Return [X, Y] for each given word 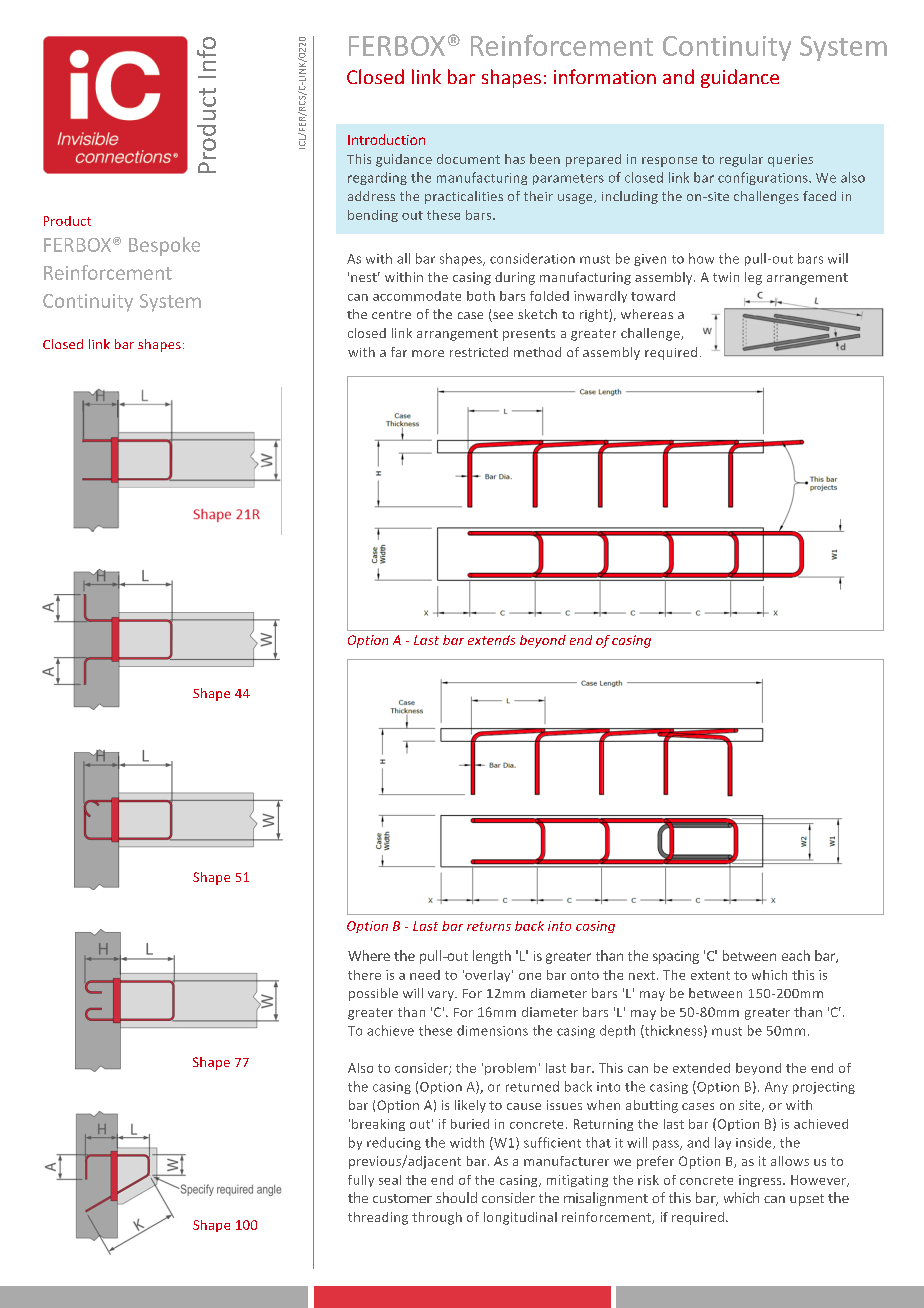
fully [361, 1181]
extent [710, 975]
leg [753, 278]
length [492, 957]
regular [741, 160]
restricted [479, 352]
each [796, 955]
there [364, 975]
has [515, 159]
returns [489, 926]
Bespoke [164, 246]
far [399, 352]
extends [491, 640]
